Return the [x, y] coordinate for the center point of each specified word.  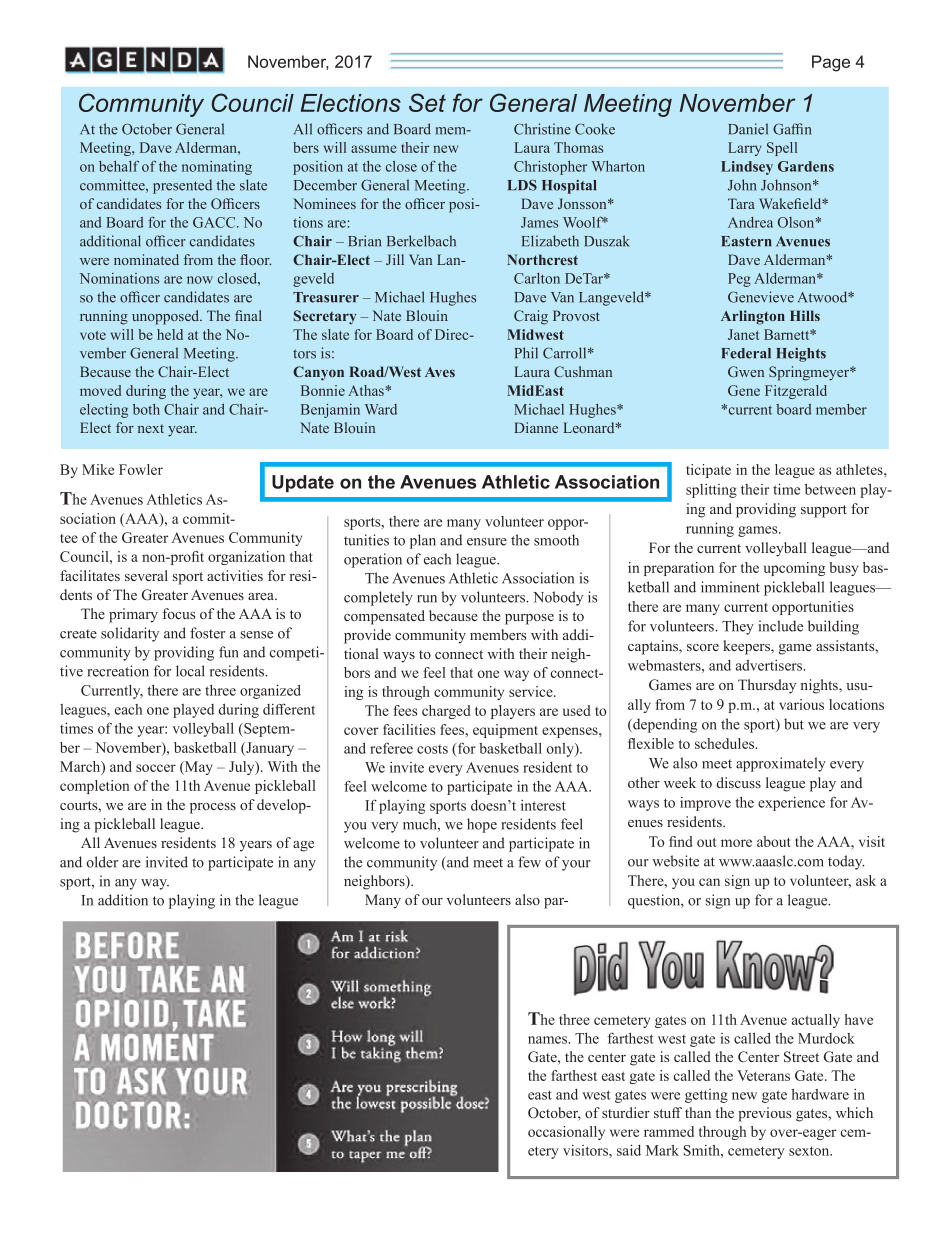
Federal [746, 353]
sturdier [626, 1112]
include [781, 626]
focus [178, 613]
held [170, 334]
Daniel [748, 129]
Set [427, 102]
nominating [217, 168]
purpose [529, 619]
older [102, 862]
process [213, 808]
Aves [440, 372]
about [774, 841]
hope [482, 825]
